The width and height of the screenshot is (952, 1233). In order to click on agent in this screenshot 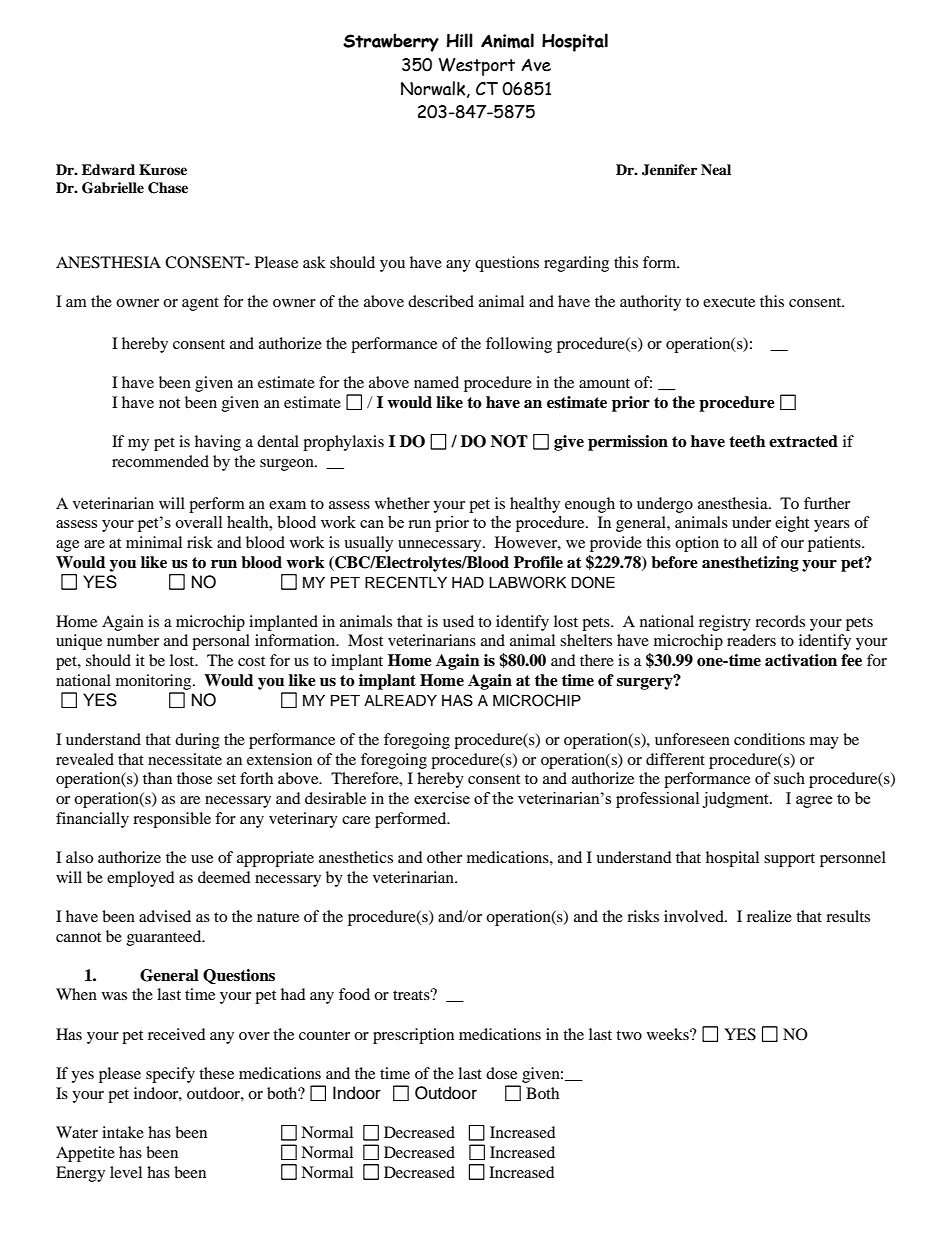, I will do `click(200, 304)`.
